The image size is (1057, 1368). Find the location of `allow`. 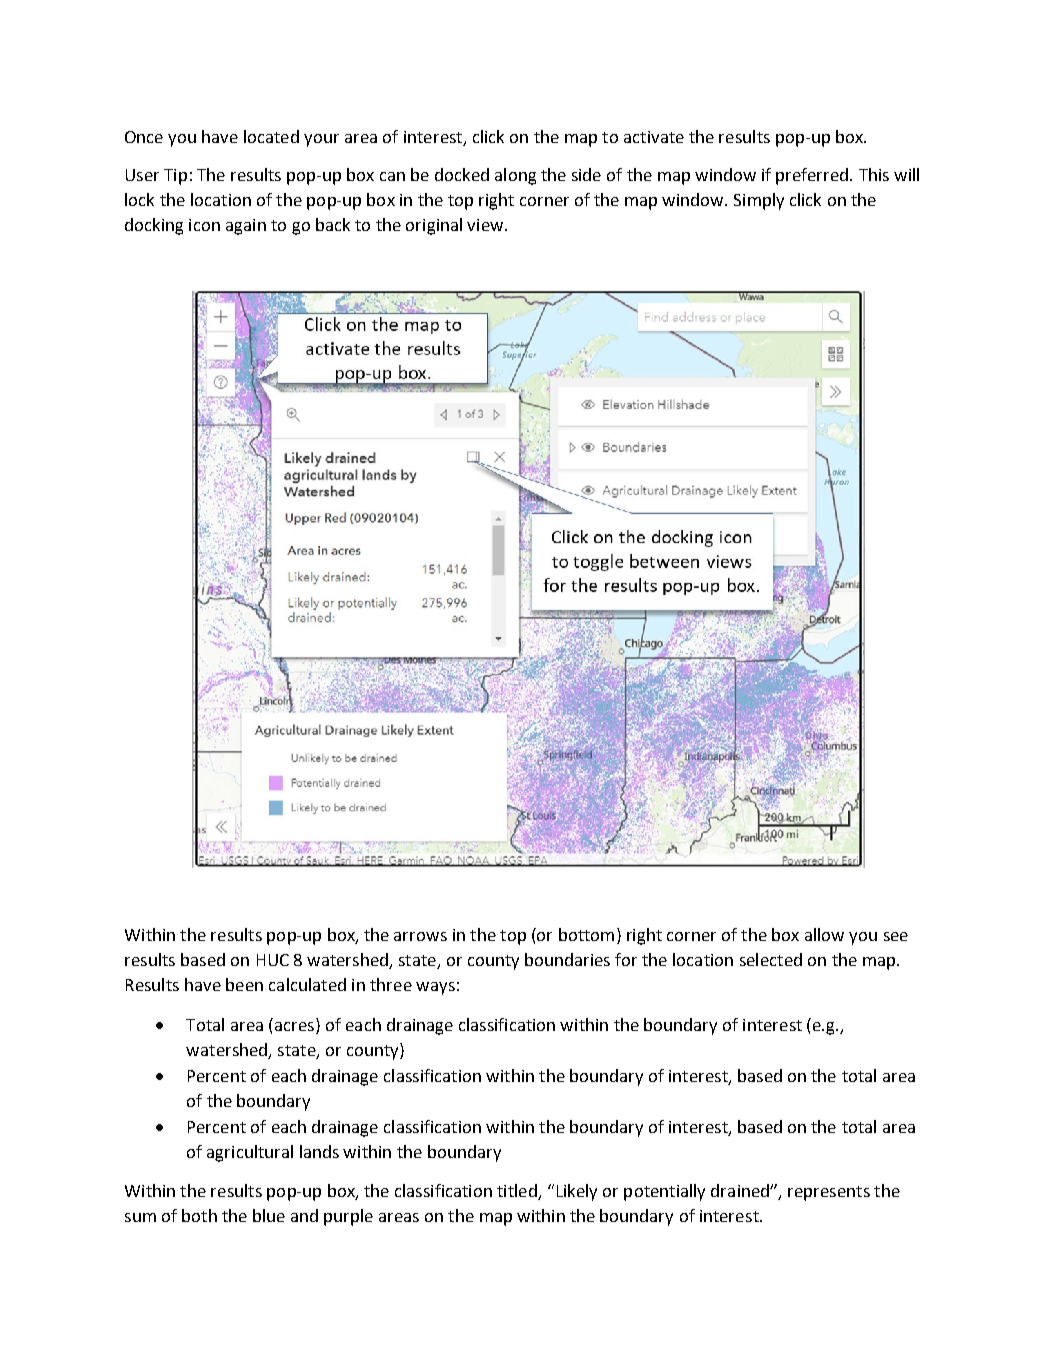

allow is located at coordinates (824, 934).
